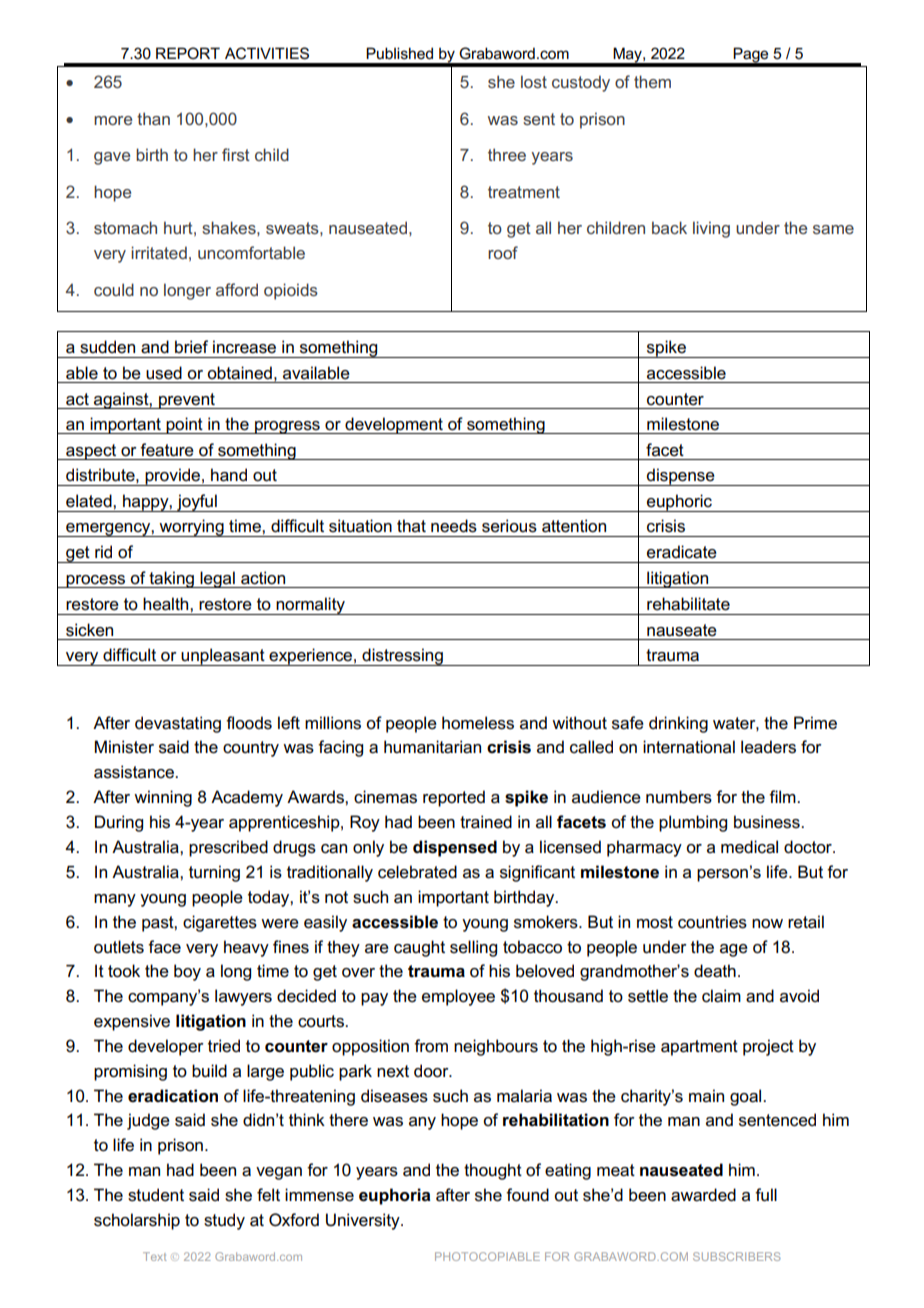 The width and height of the image is (924, 1308). I want to click on them, so click(652, 81).
